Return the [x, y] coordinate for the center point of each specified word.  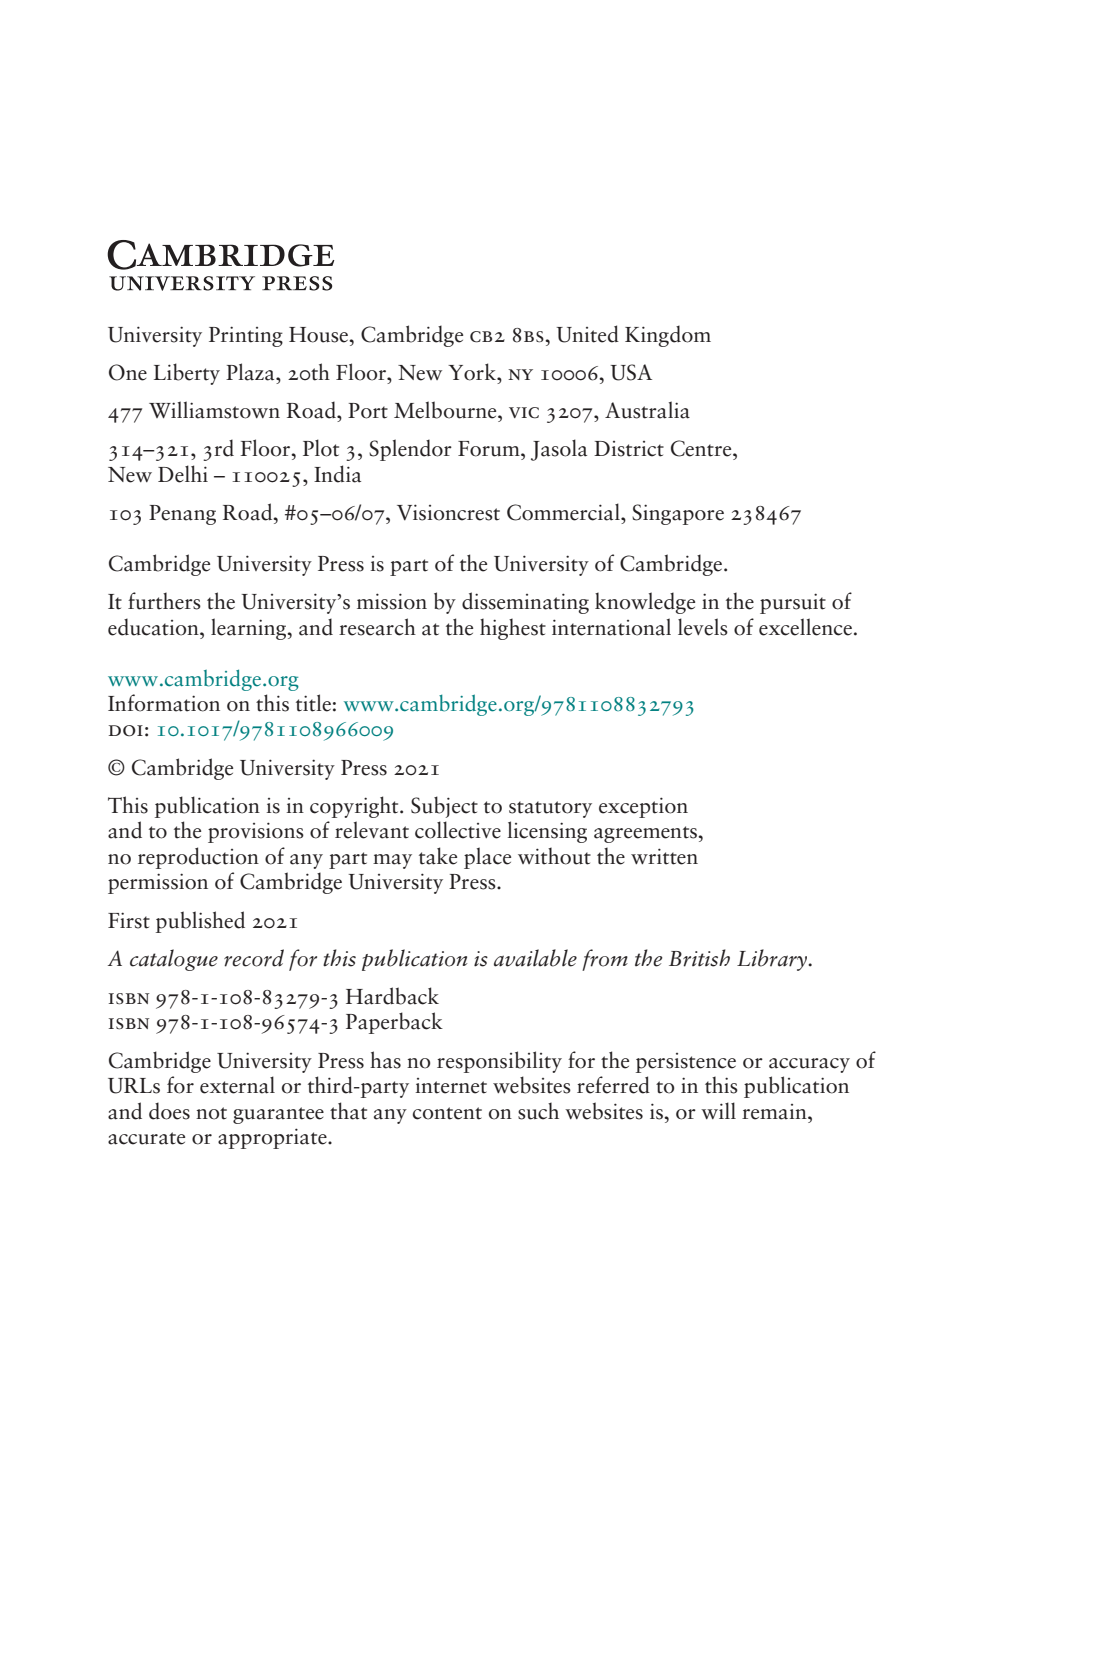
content [447, 1113]
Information [164, 703]
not [211, 1113]
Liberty [187, 374]
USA [631, 372]
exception [643, 807]
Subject [444, 807]
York [473, 372]
